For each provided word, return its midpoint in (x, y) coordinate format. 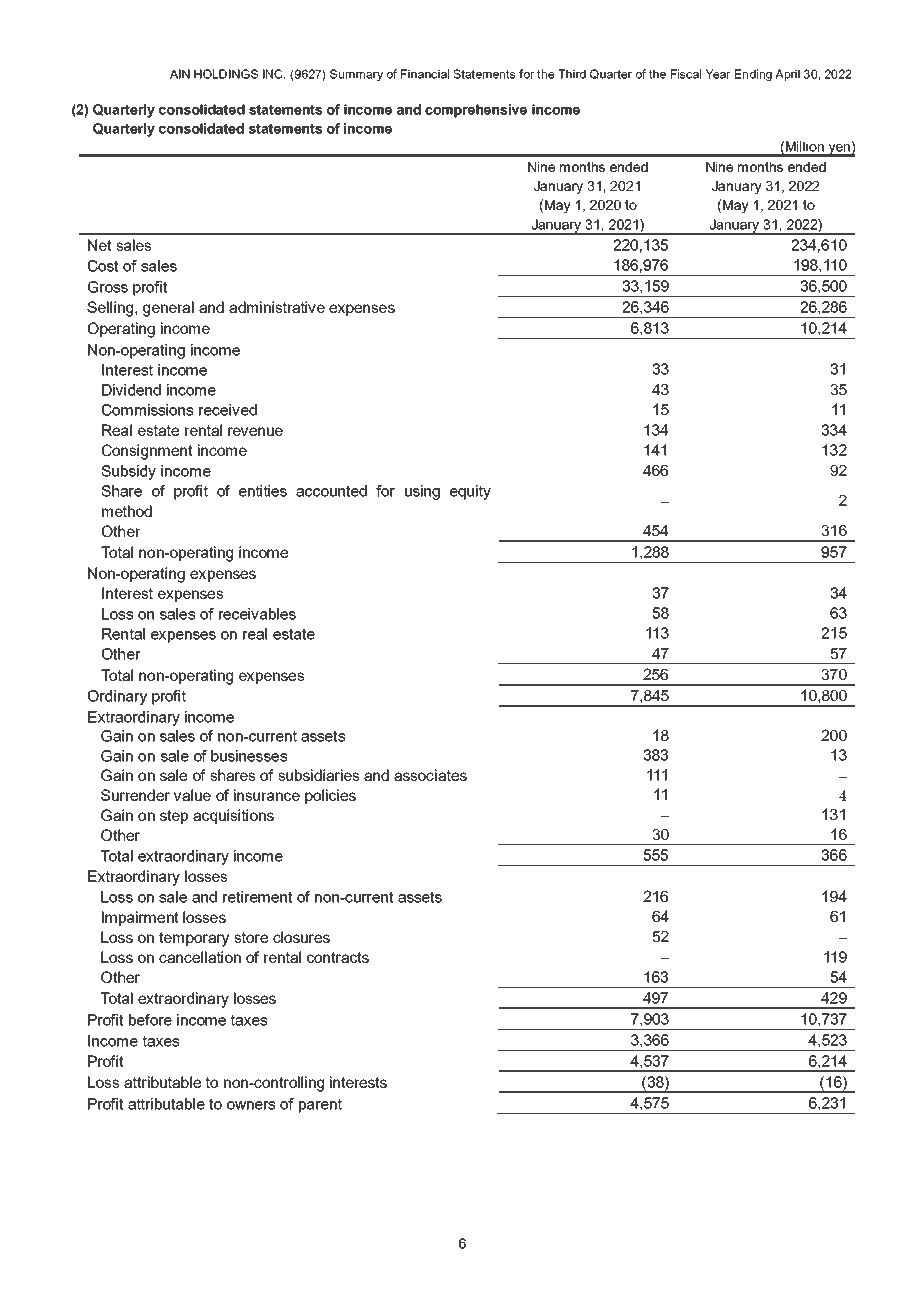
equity (470, 492)
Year (718, 74)
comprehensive (476, 111)
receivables (257, 614)
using (422, 492)
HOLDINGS (226, 74)
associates (430, 775)
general (168, 309)
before (150, 1020)
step (174, 817)
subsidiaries (318, 775)
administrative (277, 307)
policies (330, 796)
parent (320, 1105)
